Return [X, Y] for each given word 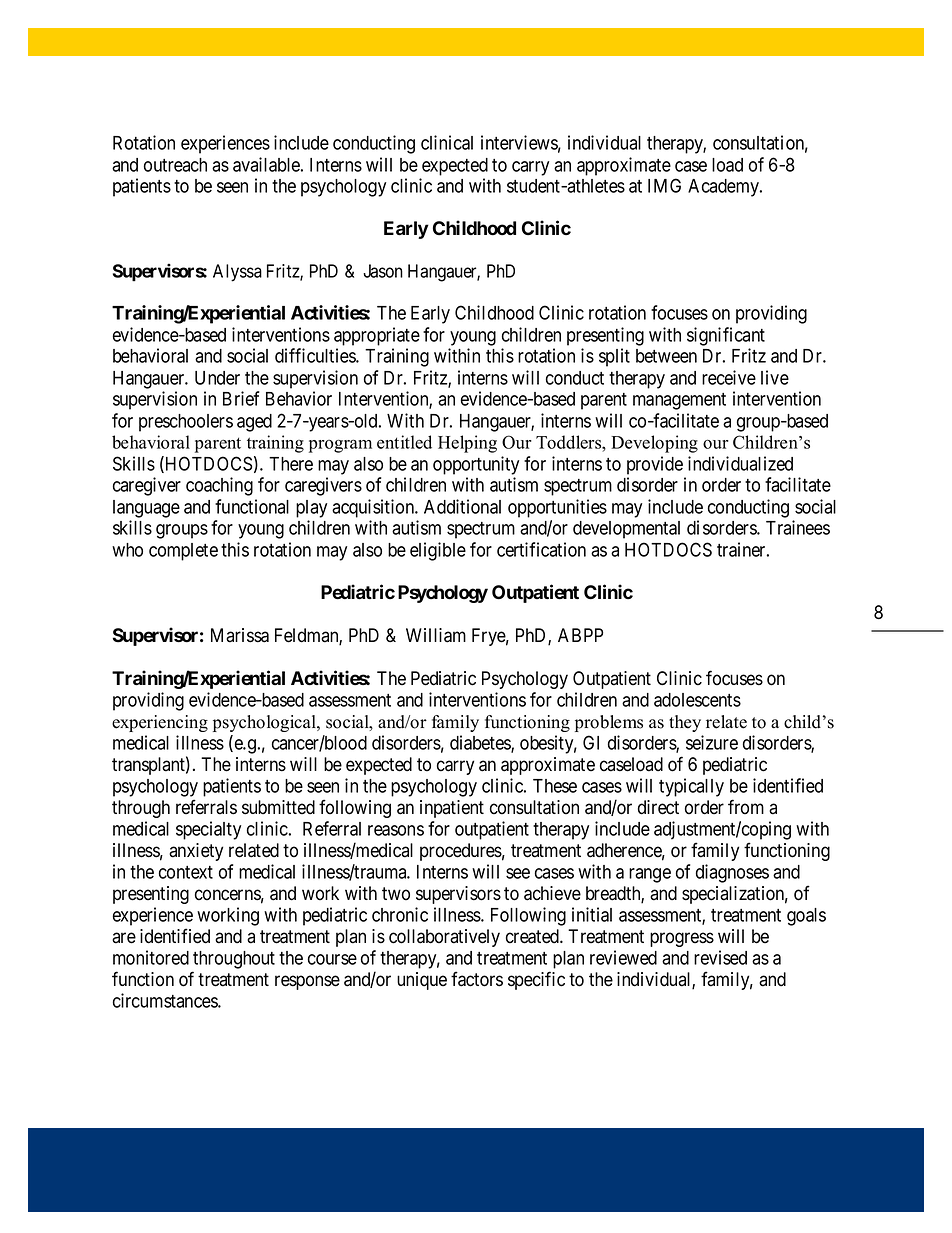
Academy [724, 188]
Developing [654, 444]
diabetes [481, 743]
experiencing [160, 723]
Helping [467, 444]
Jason [383, 271]
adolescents [697, 700]
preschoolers [186, 423]
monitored [151, 957]
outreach [175, 165]
